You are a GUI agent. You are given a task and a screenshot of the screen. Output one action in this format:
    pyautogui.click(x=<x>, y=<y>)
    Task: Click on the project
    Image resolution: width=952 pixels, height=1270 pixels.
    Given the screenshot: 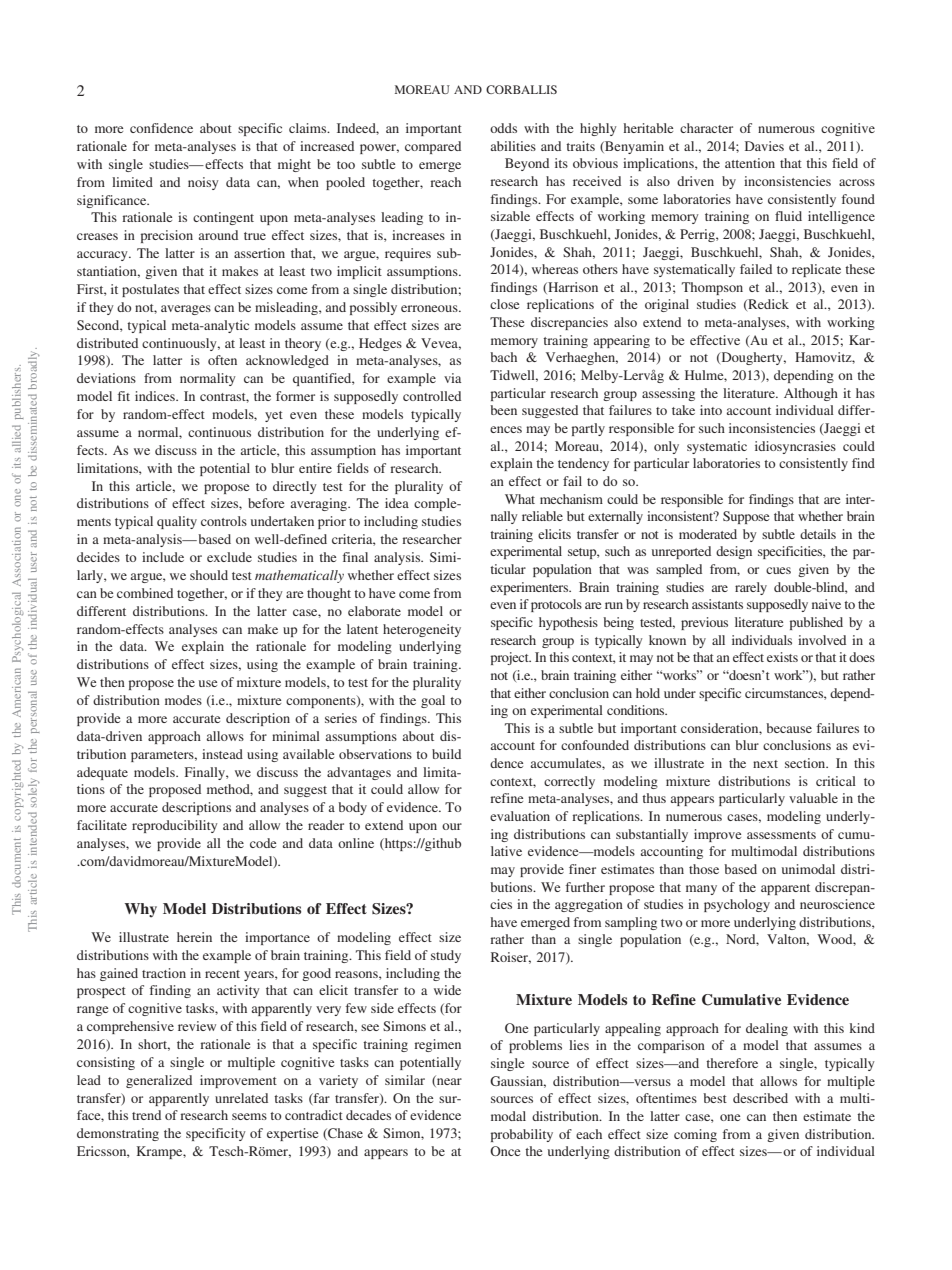 What is the action you would take?
    pyautogui.click(x=511, y=658)
